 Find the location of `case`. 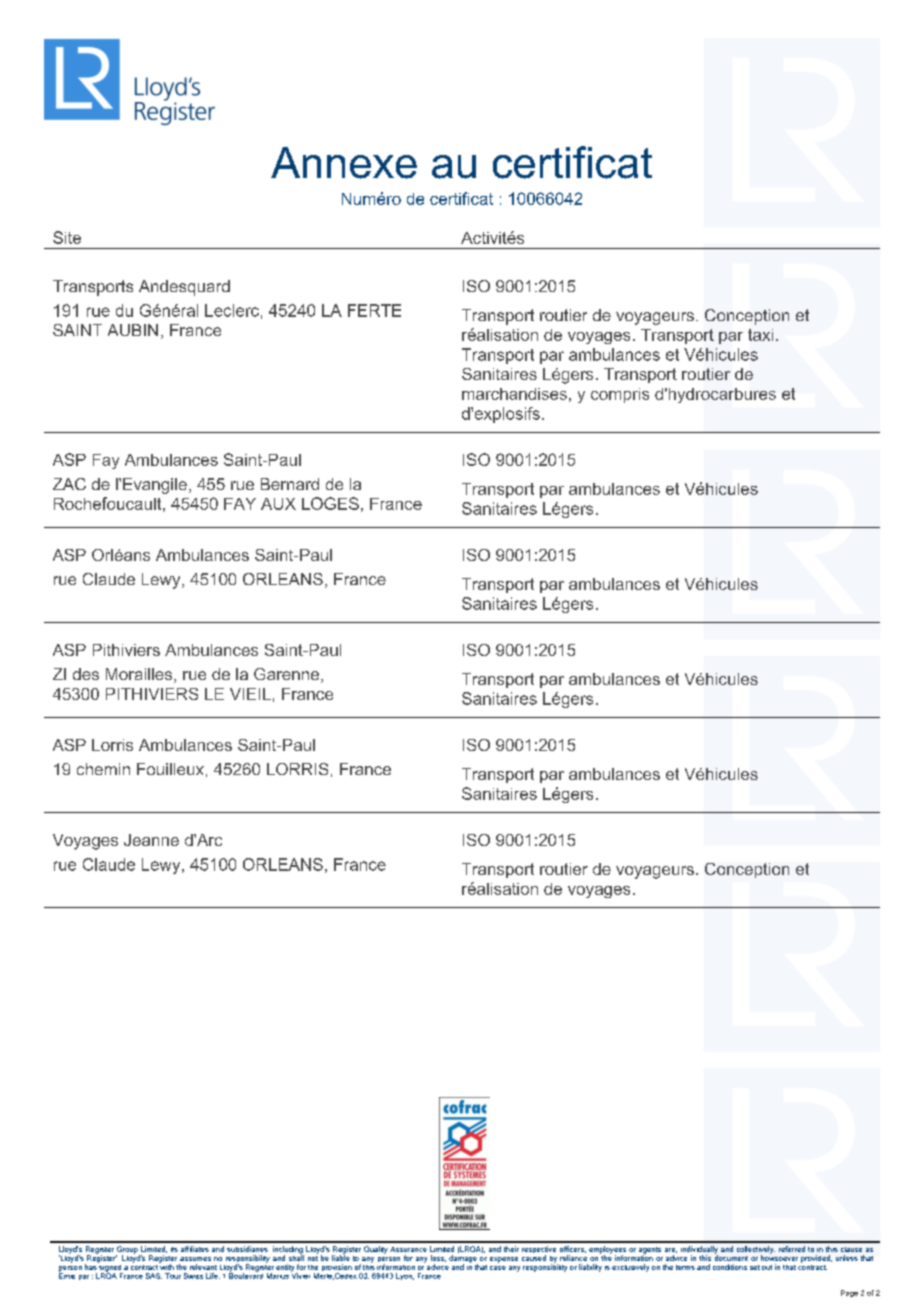

case is located at coordinates (498, 1268).
